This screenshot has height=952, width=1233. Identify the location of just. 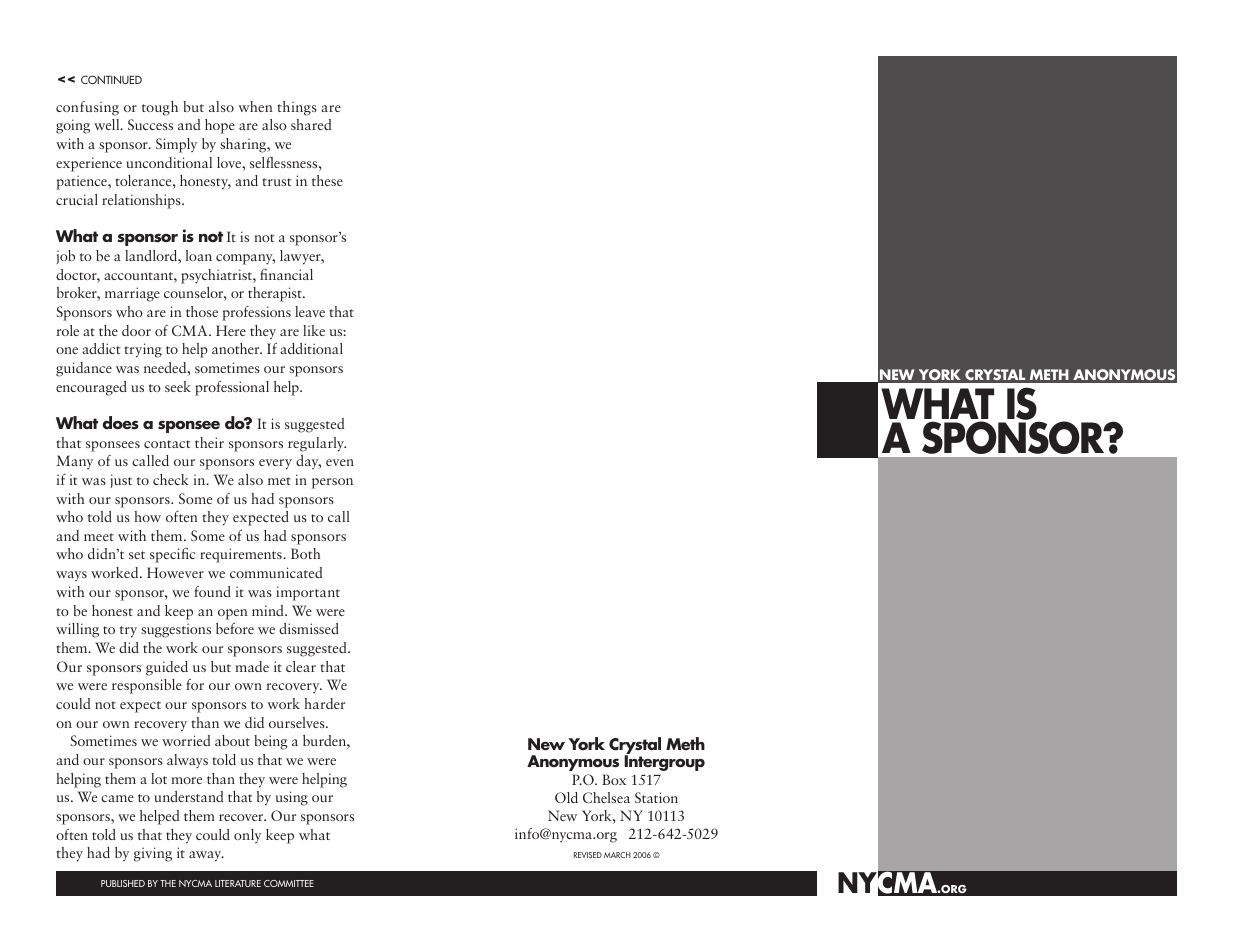
(121, 481).
